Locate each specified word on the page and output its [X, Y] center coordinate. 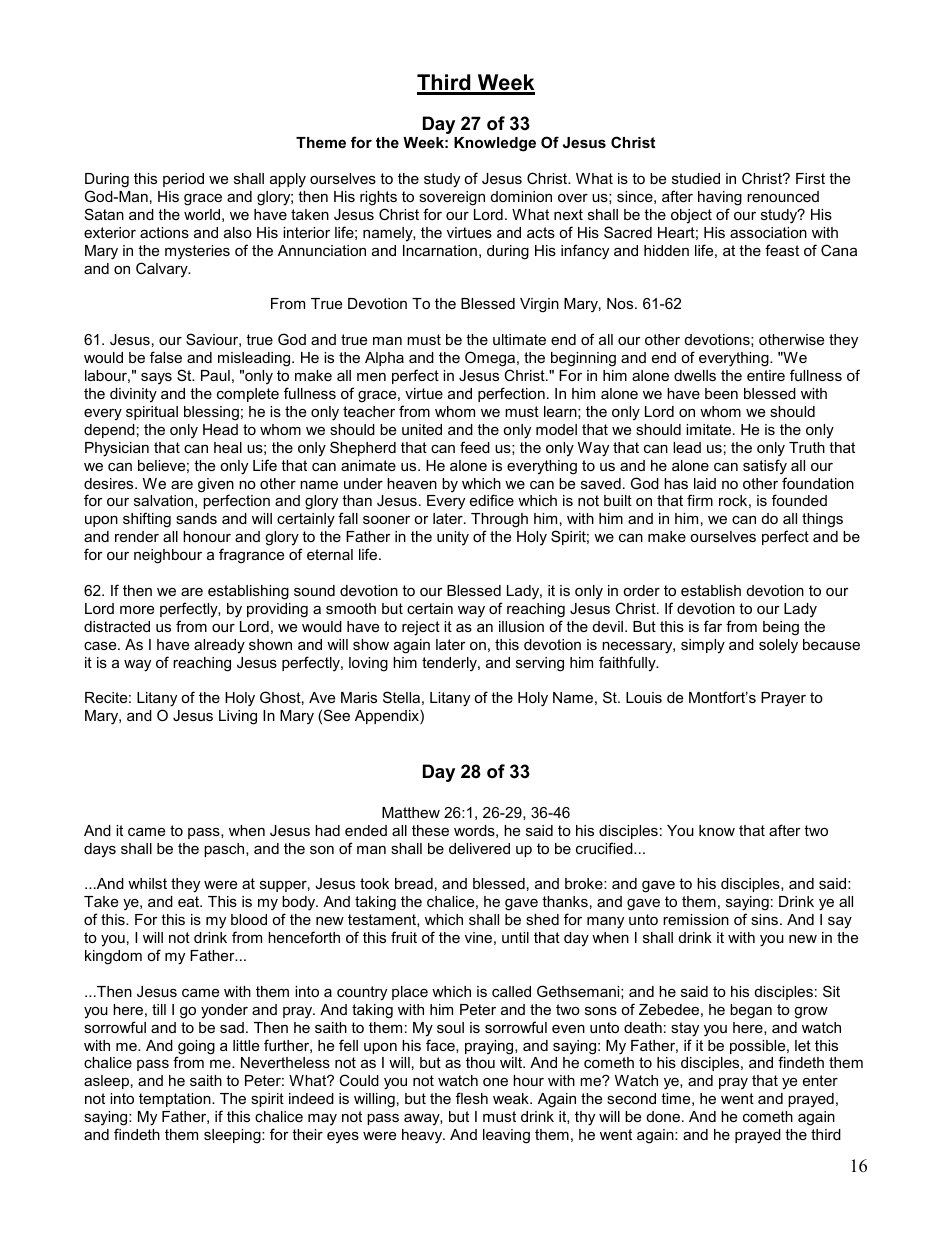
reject [421, 628]
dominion [521, 196]
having [720, 198]
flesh [472, 1098]
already [219, 646]
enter [820, 1080]
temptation [176, 1100]
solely [778, 646]
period [183, 180]
